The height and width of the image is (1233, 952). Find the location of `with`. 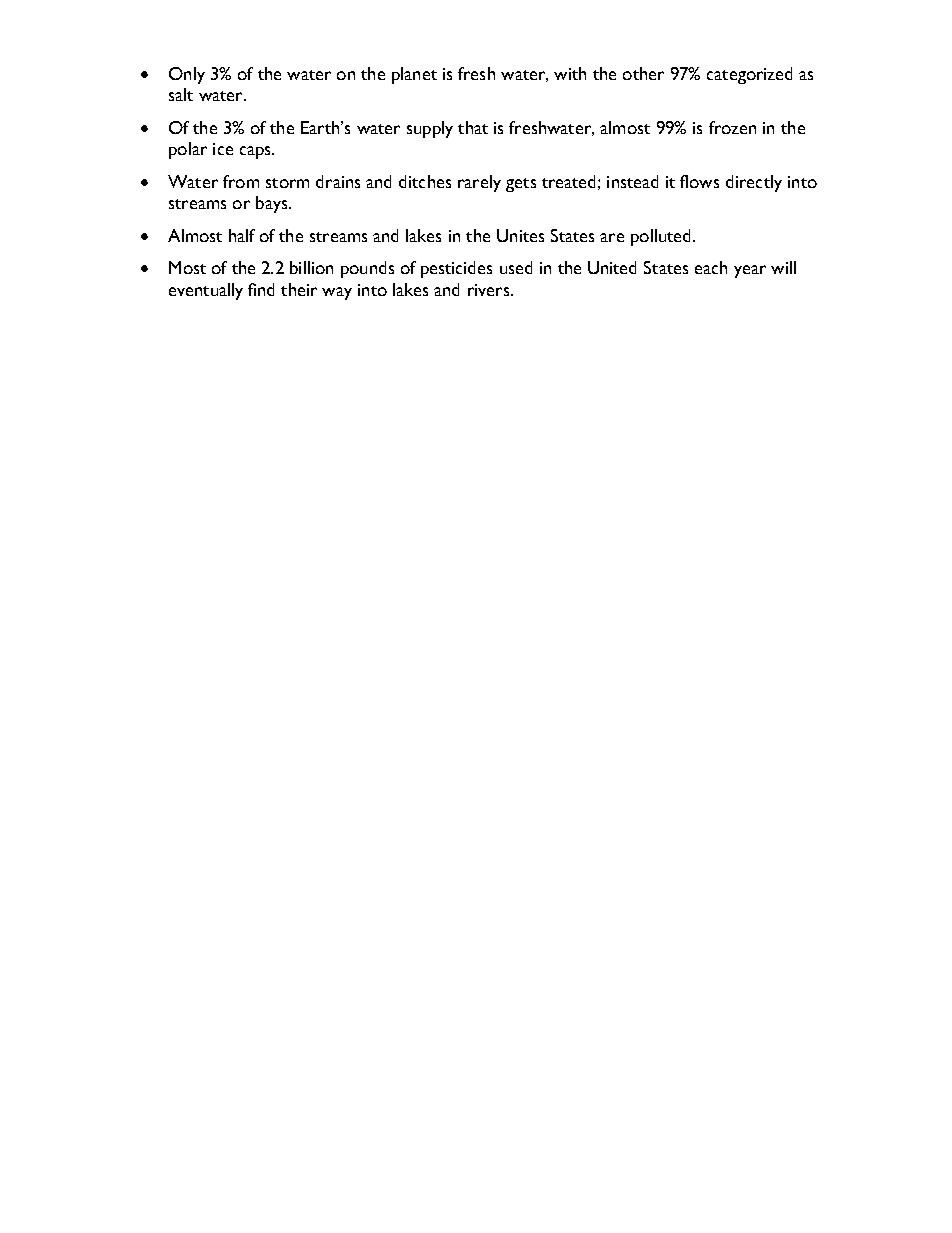

with is located at coordinates (570, 73).
